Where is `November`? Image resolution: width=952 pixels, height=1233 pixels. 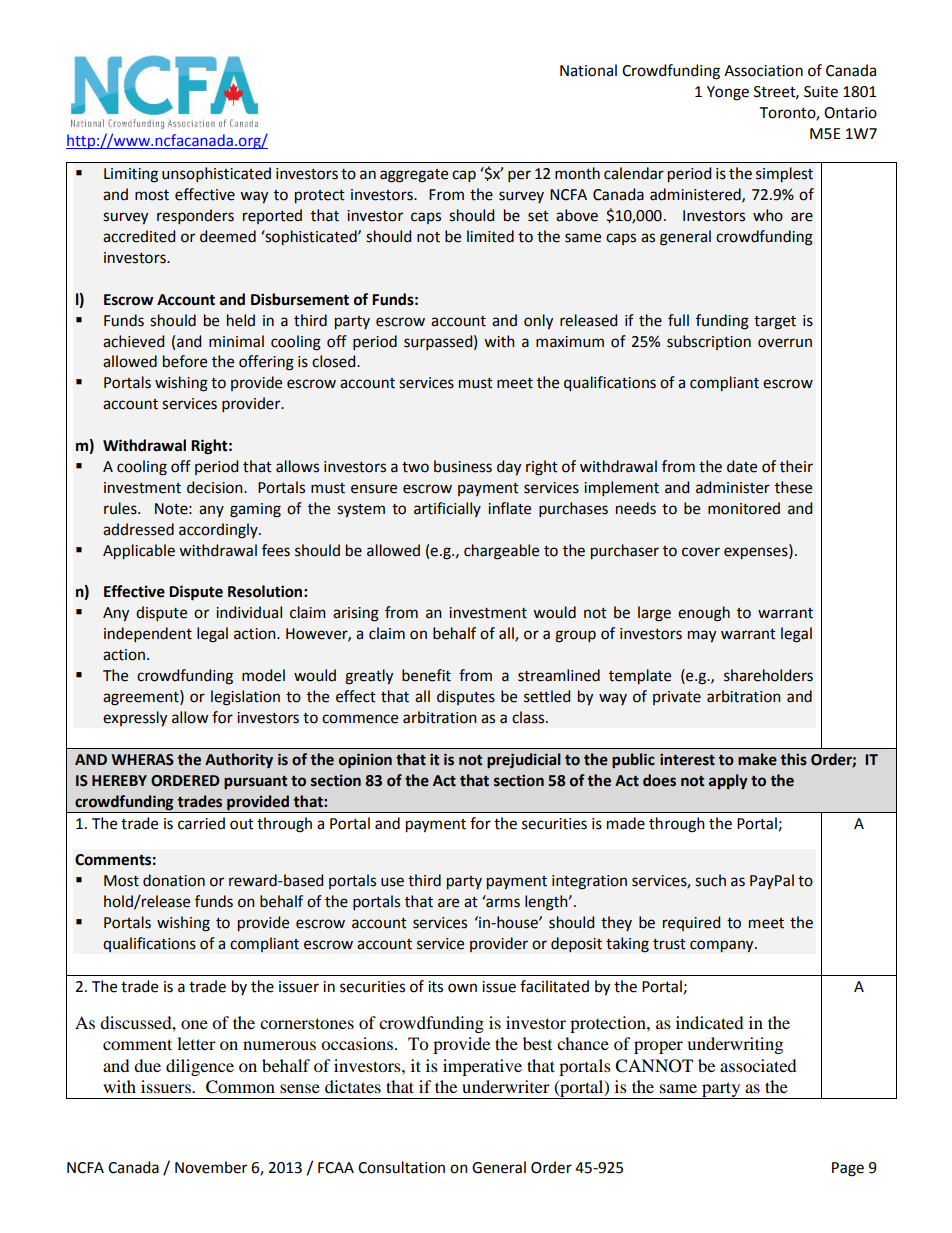 November is located at coordinates (211, 1167).
